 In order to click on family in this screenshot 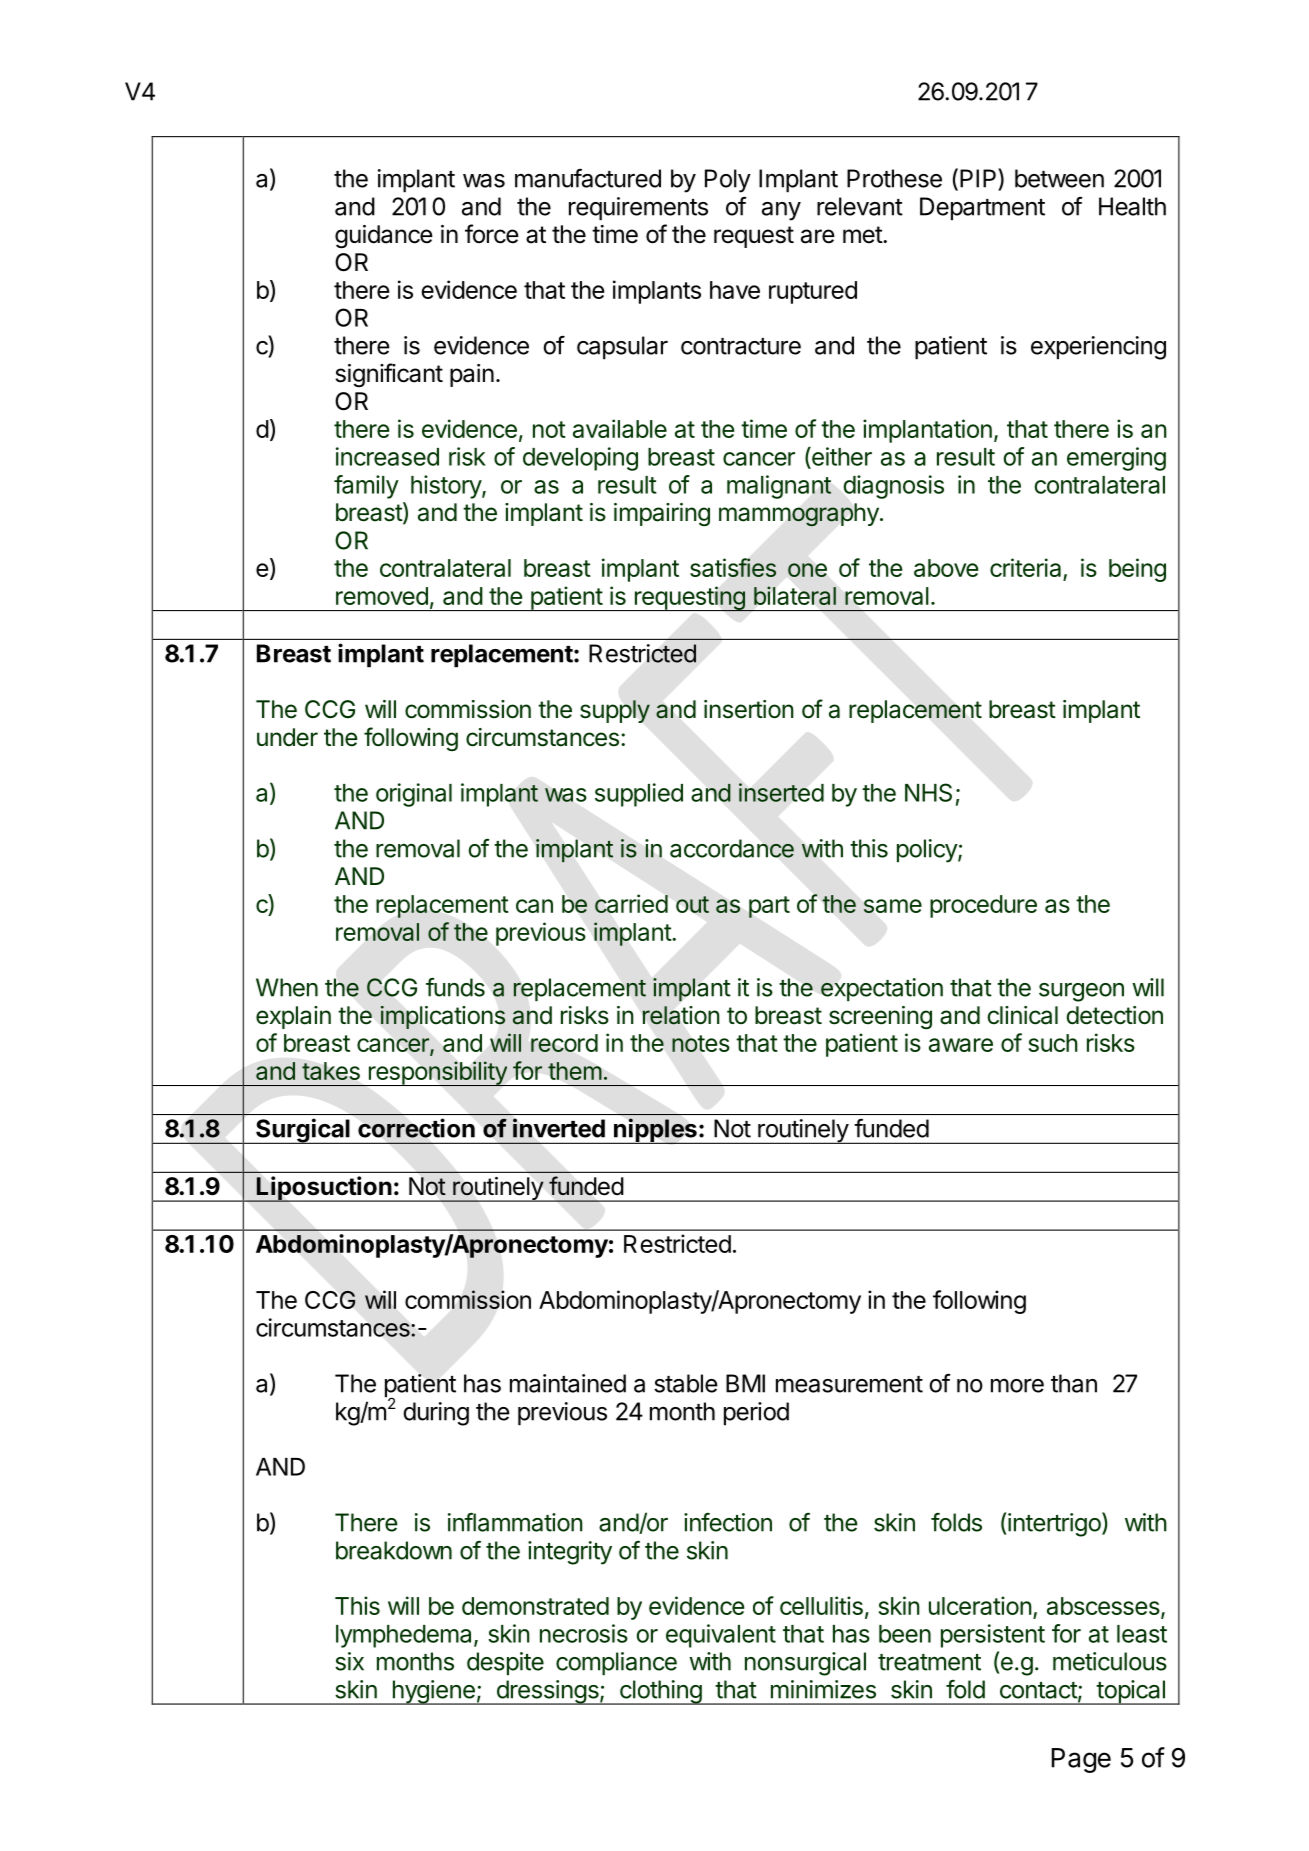, I will do `click(366, 487)`.
